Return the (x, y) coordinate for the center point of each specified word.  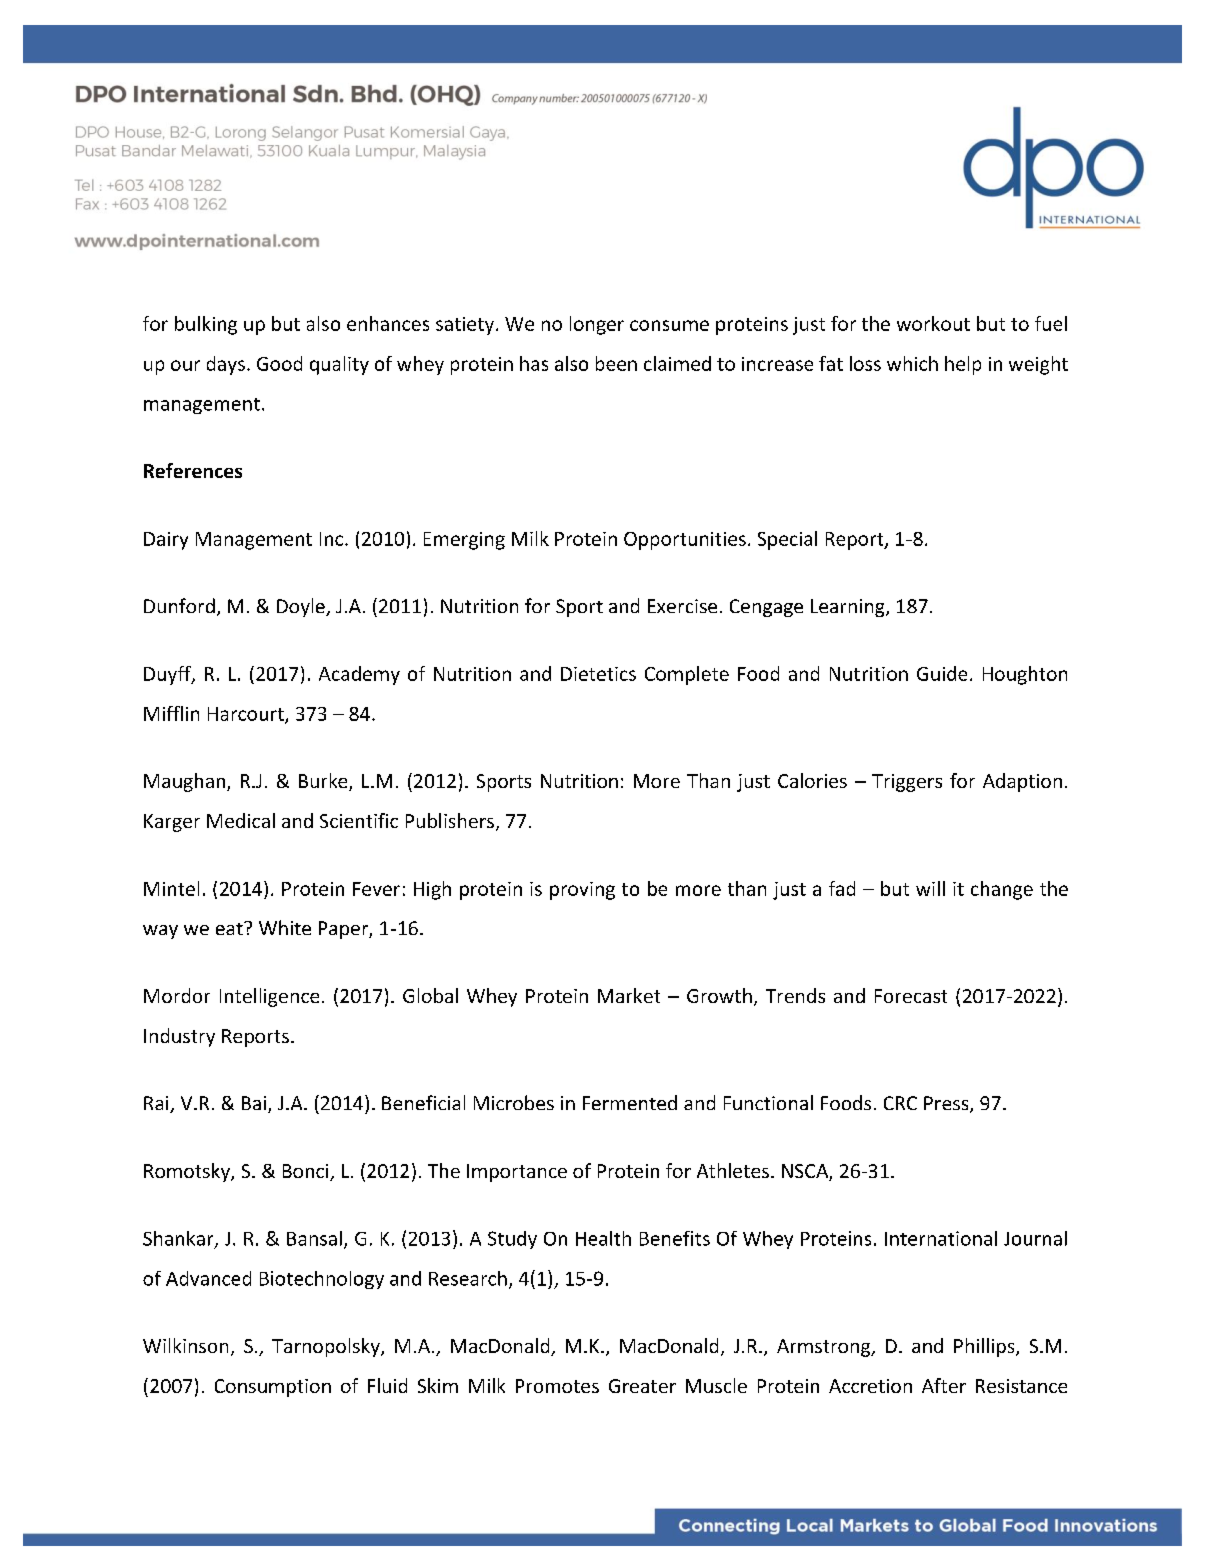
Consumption (273, 1388)
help (963, 365)
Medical (241, 820)
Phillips (985, 1347)
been (616, 363)
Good (279, 363)
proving (582, 891)
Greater (642, 1386)
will (930, 888)
